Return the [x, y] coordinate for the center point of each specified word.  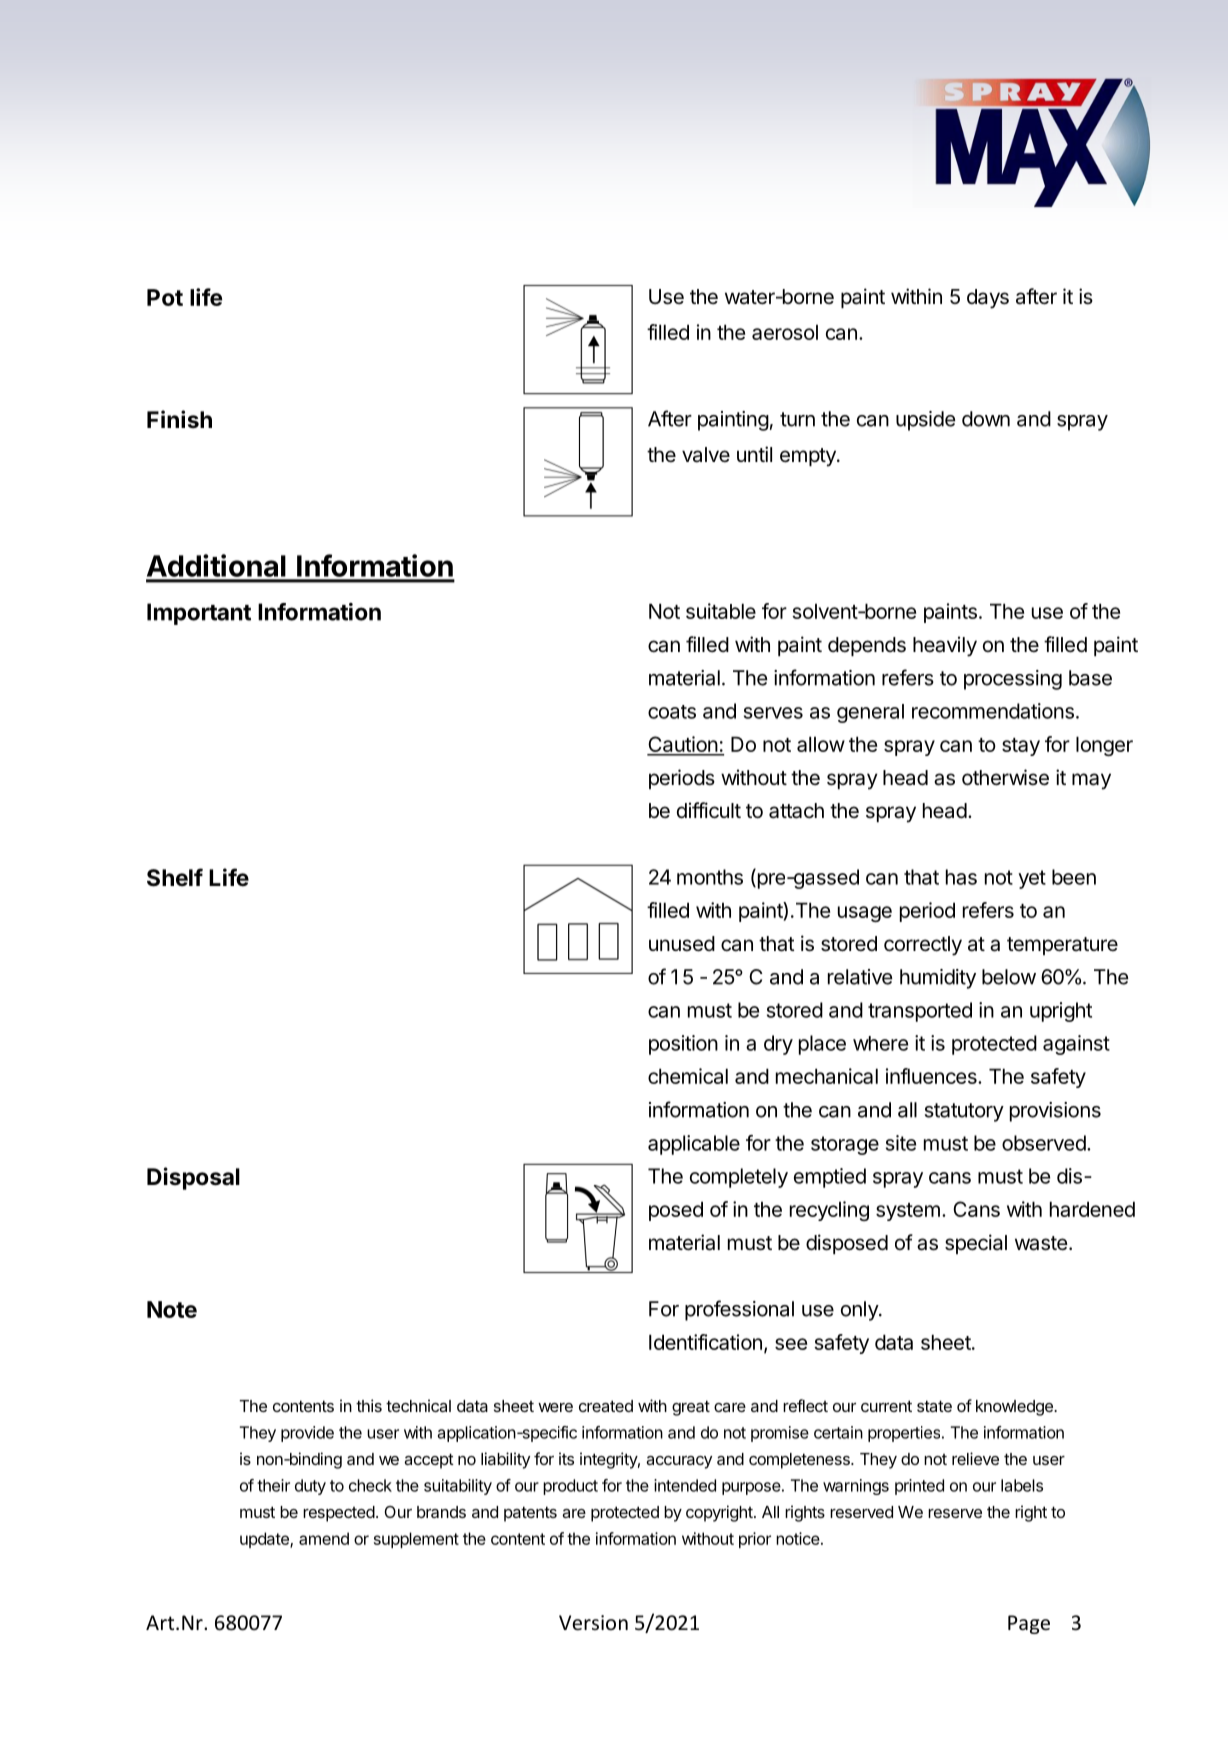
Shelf [175, 877]
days [988, 299]
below [1009, 977]
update [265, 1540]
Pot [165, 297]
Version [593, 1623]
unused [682, 944]
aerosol [785, 332]
